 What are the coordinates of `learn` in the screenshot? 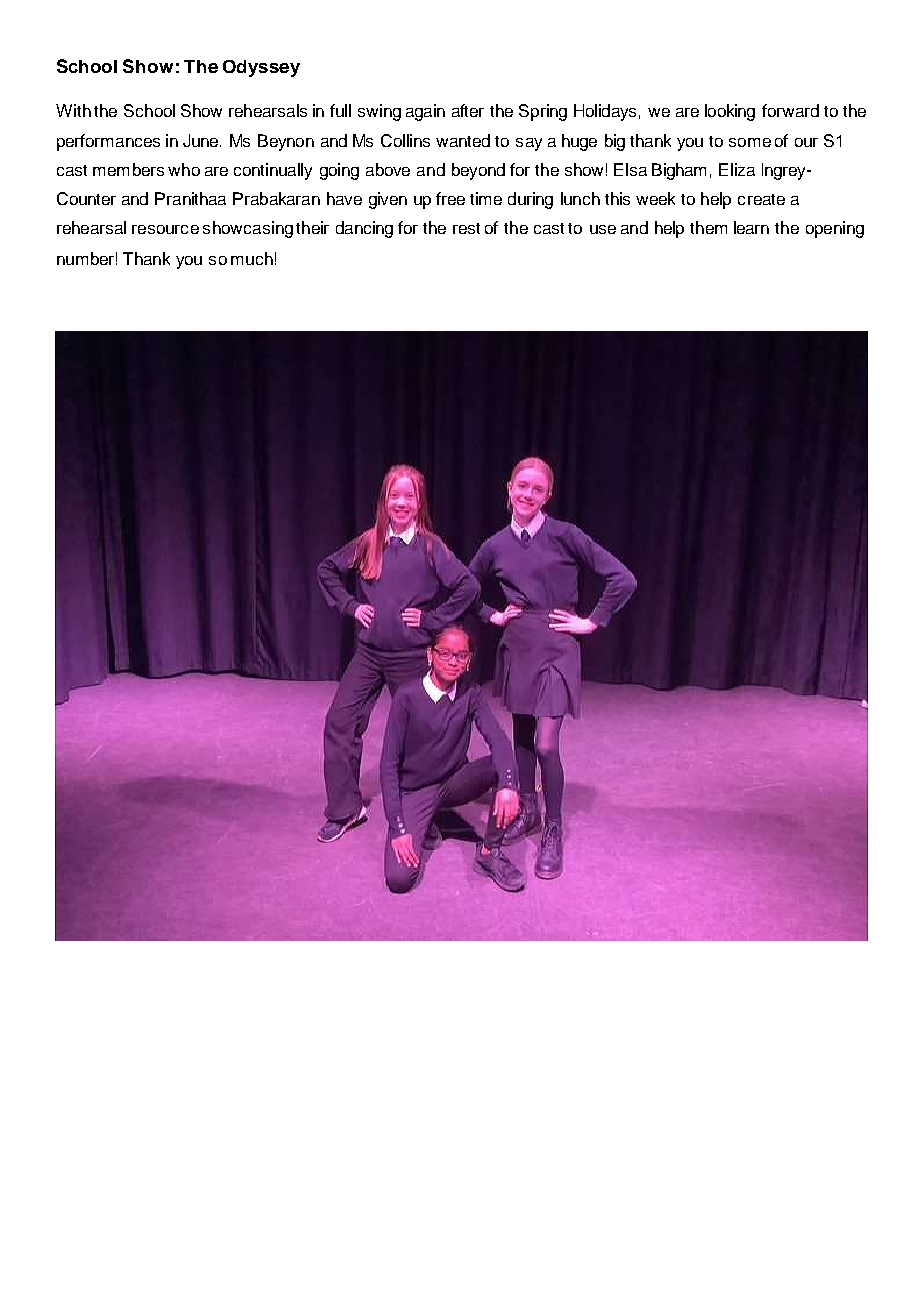 It's located at (751, 227).
